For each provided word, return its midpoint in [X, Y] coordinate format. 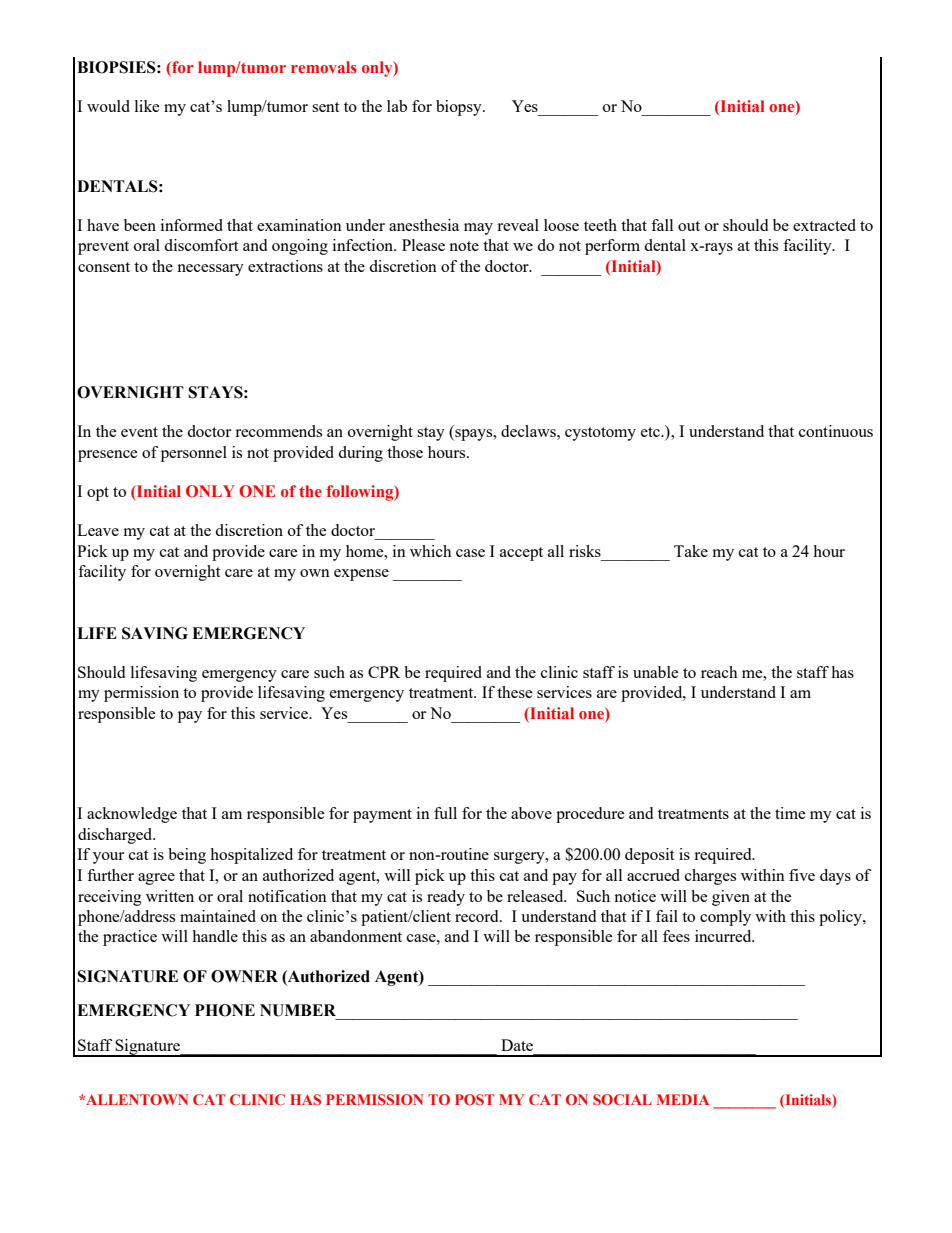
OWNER [244, 976]
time [790, 813]
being [187, 856]
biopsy [460, 108]
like [147, 106]
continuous [836, 431]
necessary [210, 270]
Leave [98, 530]
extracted [824, 225]
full [445, 813]
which [431, 551]
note [464, 246]
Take [691, 551]
